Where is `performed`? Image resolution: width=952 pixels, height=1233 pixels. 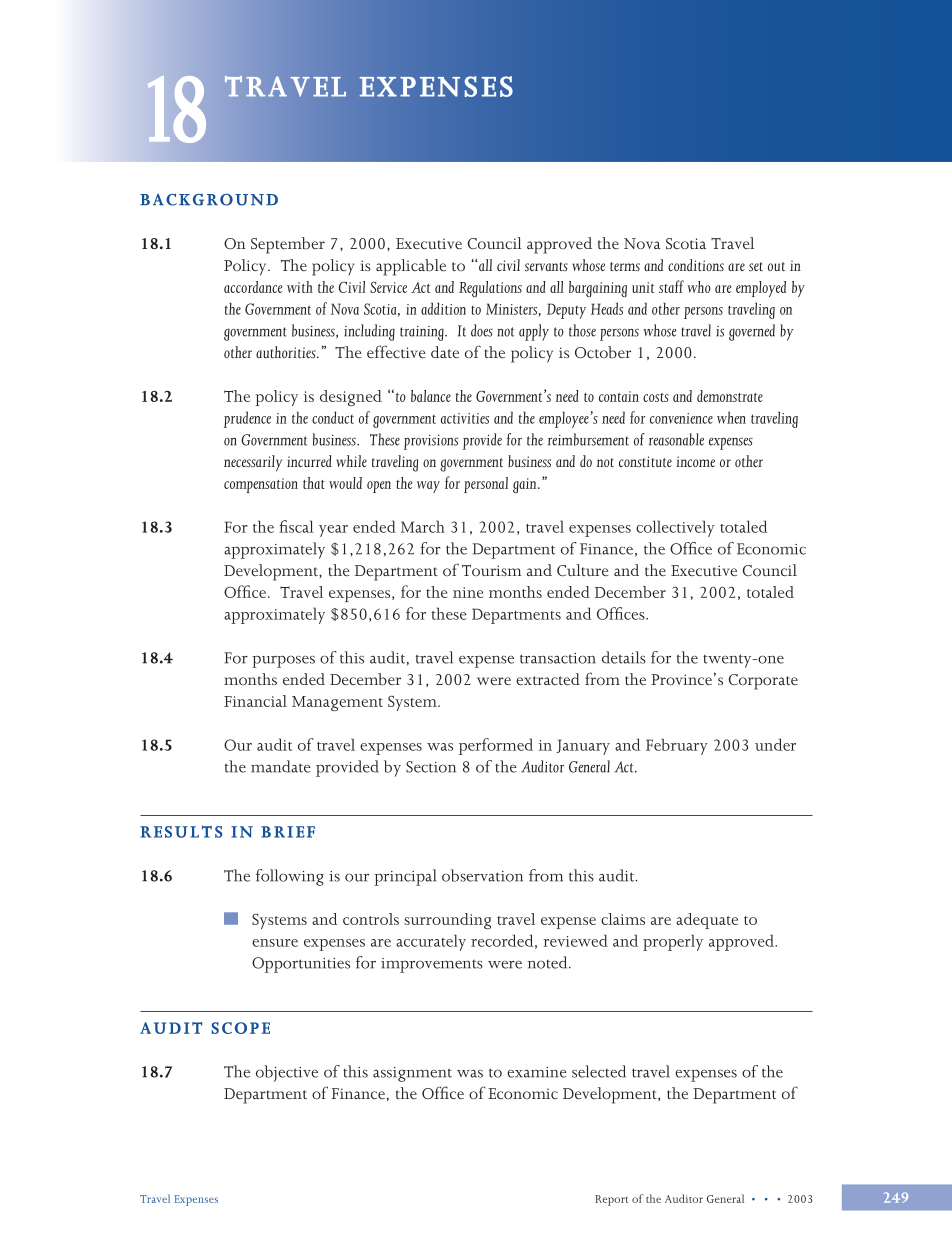
performed is located at coordinates (496, 746).
